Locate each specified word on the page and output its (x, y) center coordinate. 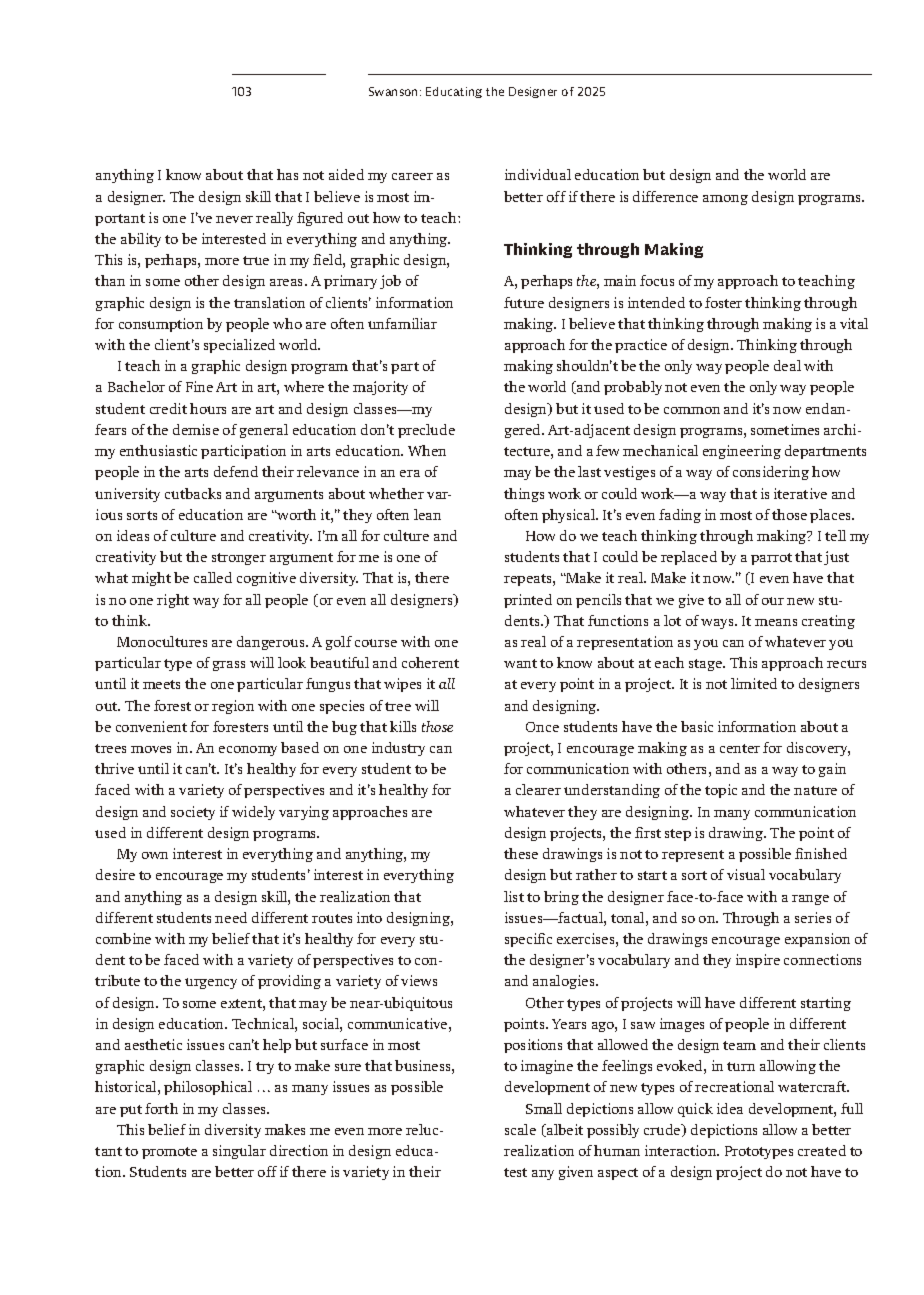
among (725, 200)
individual (538, 174)
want (520, 663)
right (173, 601)
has (287, 174)
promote (169, 1153)
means (776, 622)
